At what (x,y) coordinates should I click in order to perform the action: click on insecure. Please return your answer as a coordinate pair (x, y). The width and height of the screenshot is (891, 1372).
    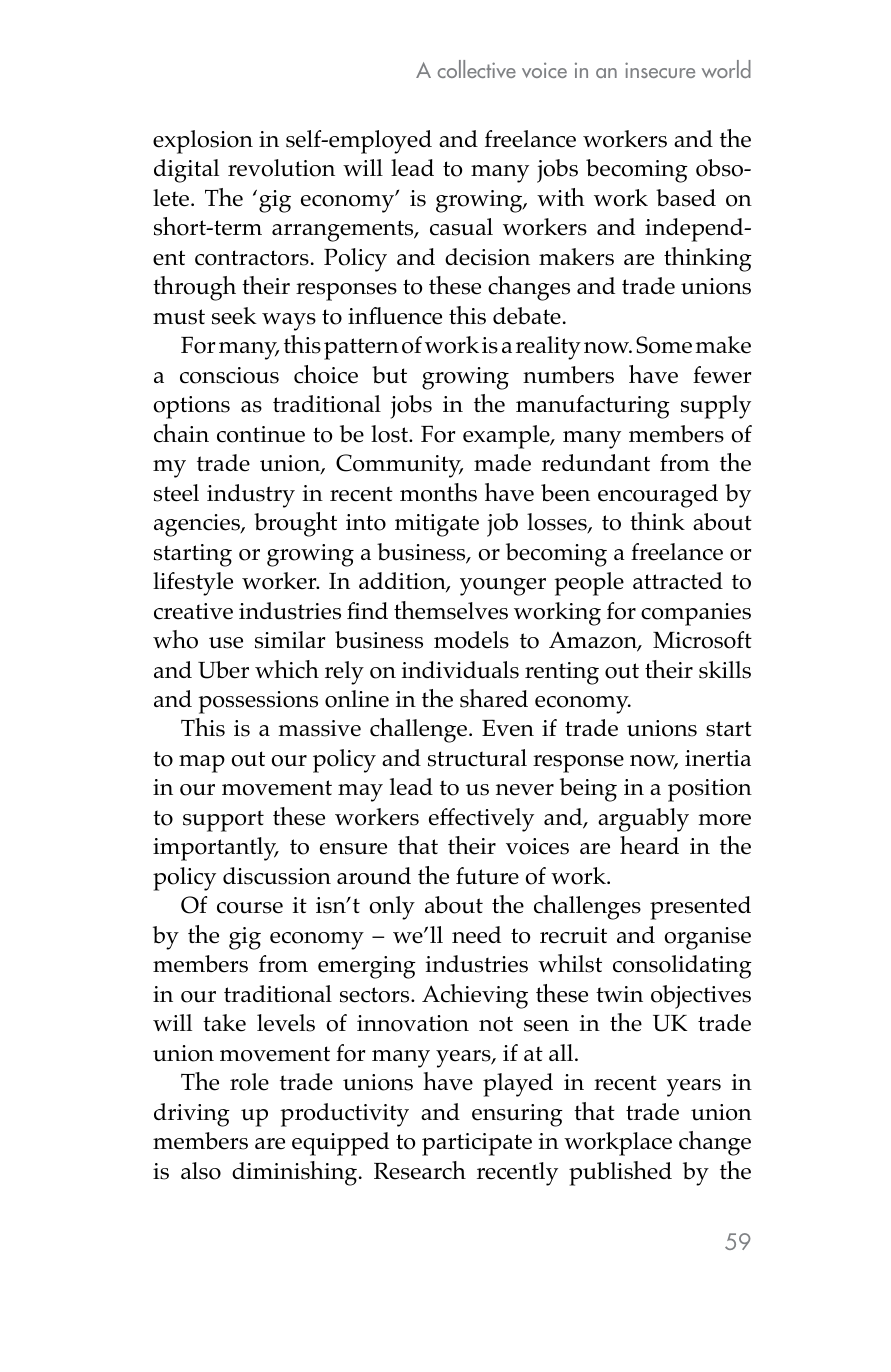
    Looking at the image, I should click on (660, 70).
